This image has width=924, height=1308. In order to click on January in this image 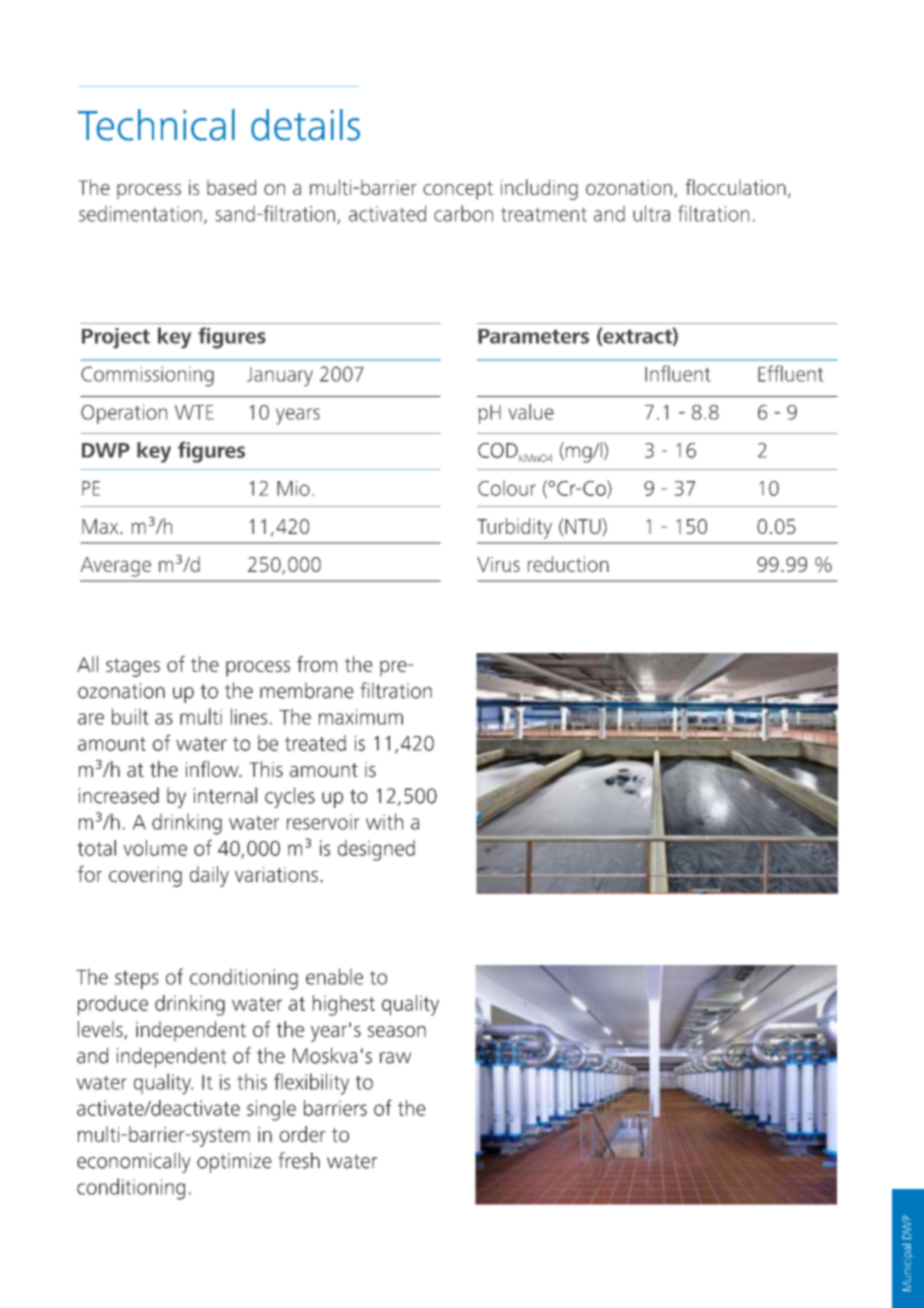, I will do `click(280, 377)`.
